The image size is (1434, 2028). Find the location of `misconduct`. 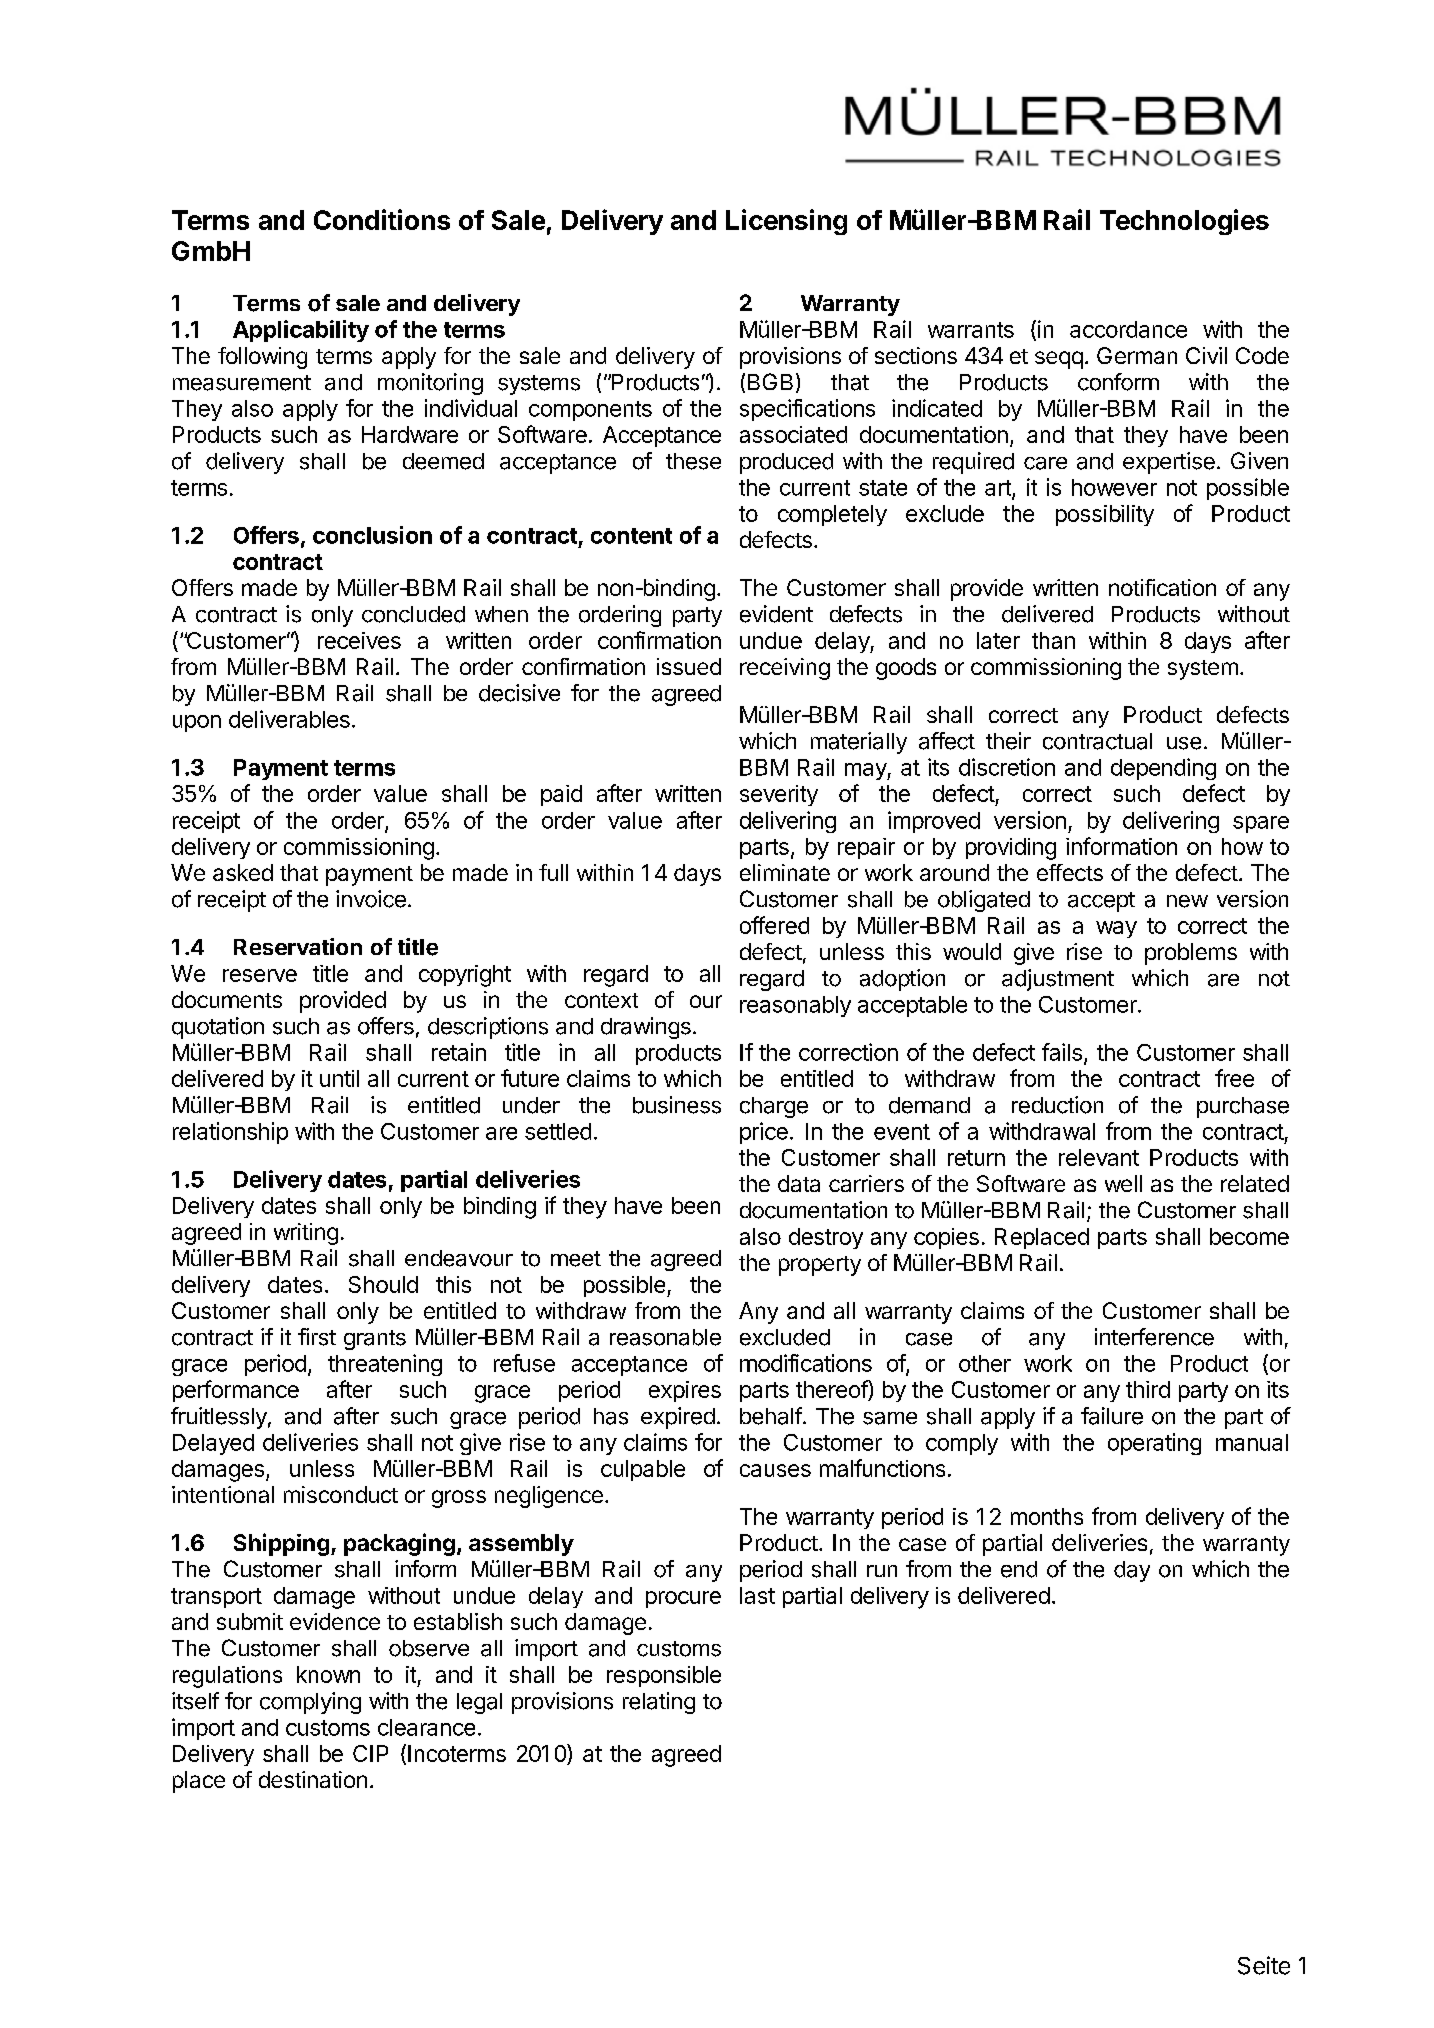

misconduct is located at coordinates (341, 1494).
